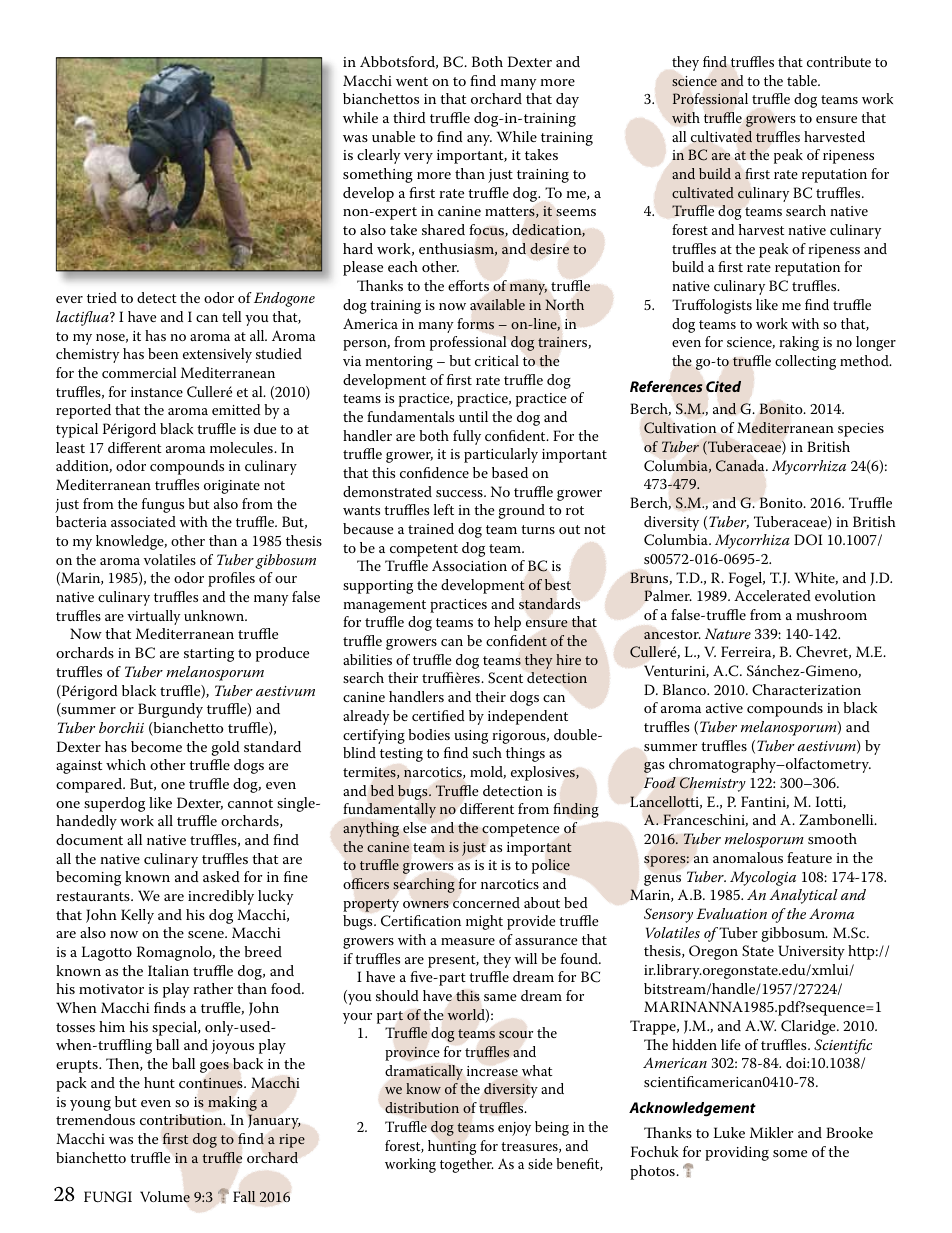 The width and height of the screenshot is (952, 1233). What do you see at coordinates (803, 80) in the screenshot?
I see `table` at bounding box center [803, 80].
